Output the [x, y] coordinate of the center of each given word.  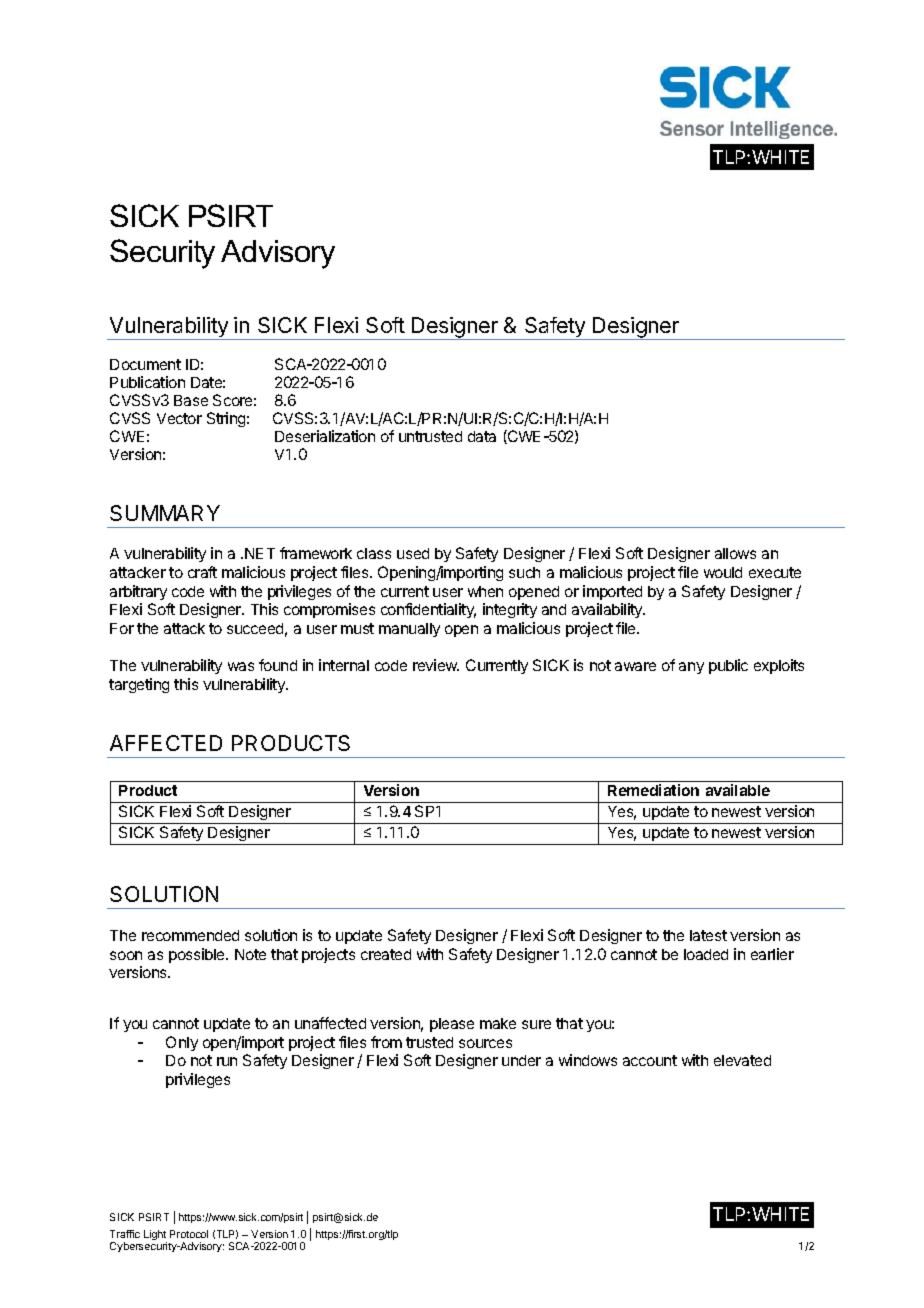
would [723, 572]
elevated [742, 1060]
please [452, 1025]
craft [202, 572]
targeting [139, 685]
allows [735, 553]
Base [191, 400]
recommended [190, 935]
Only [182, 1043]
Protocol [189, 1234]
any [691, 668]
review [436, 665]
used [413, 553]
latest [708, 935]
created [386, 954]
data [482, 436]
